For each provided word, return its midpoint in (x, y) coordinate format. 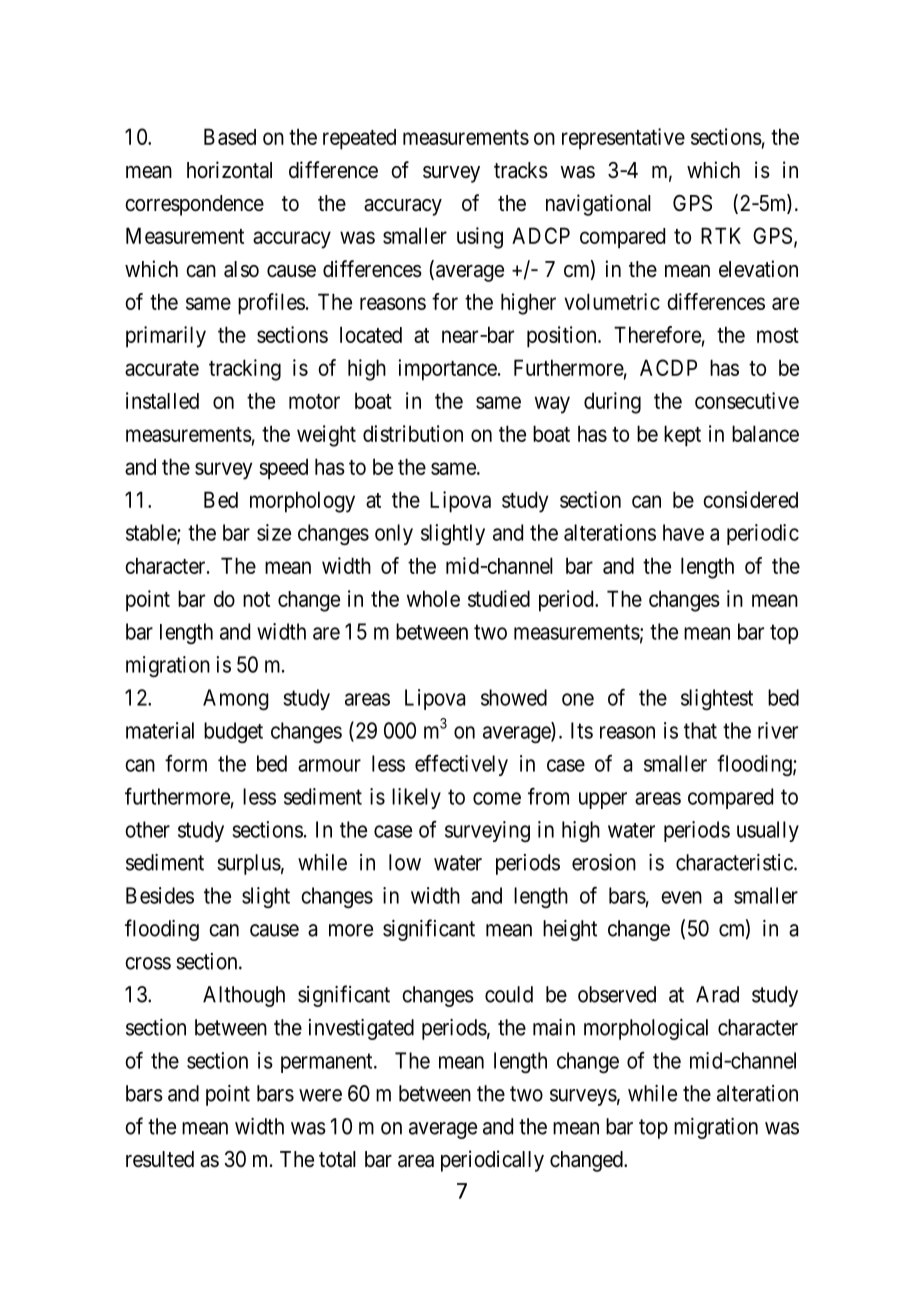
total (337, 1159)
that (700, 730)
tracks (521, 170)
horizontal (229, 170)
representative (623, 139)
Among (236, 700)
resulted (160, 1159)
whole (433, 598)
